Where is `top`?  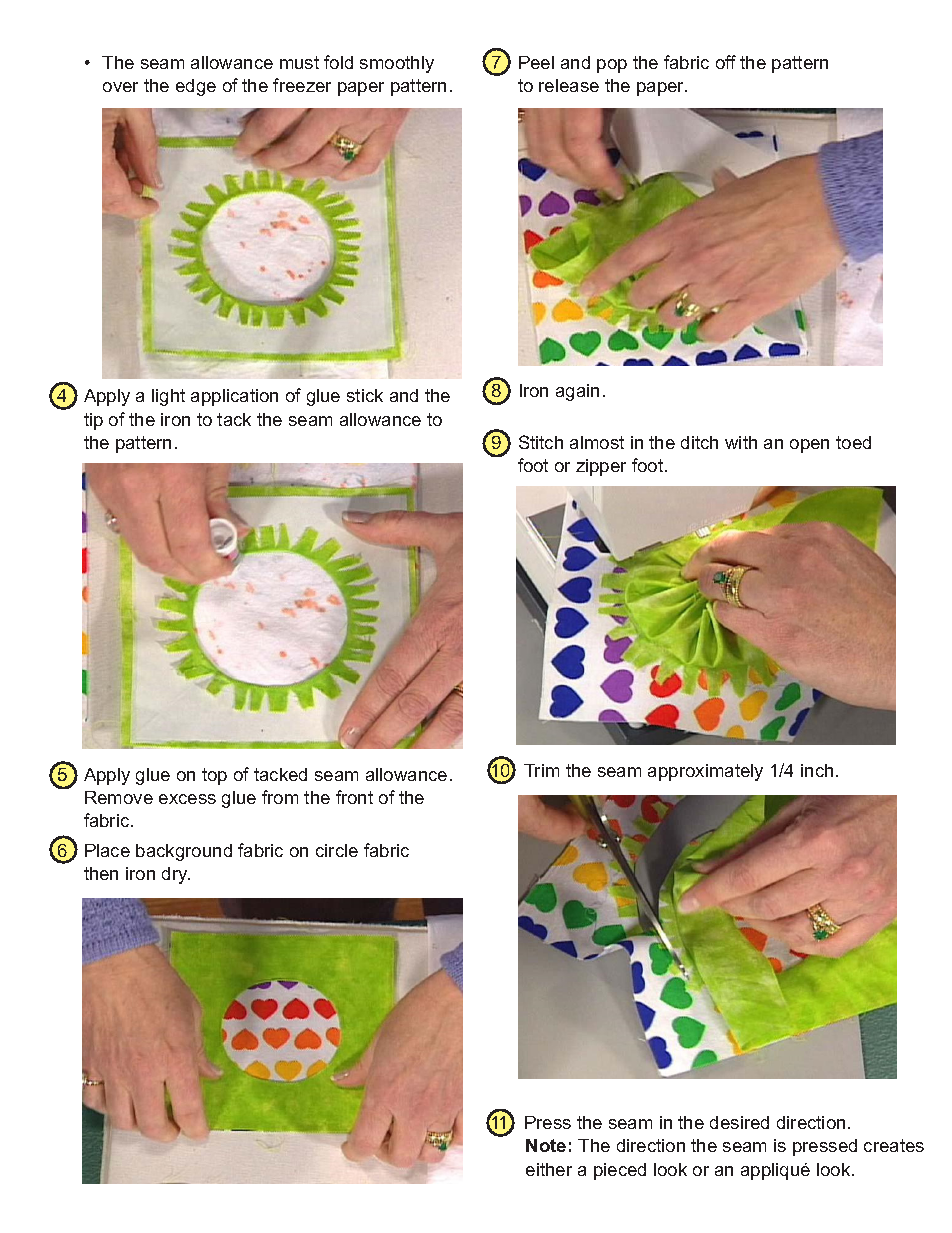 top is located at coordinates (214, 776).
